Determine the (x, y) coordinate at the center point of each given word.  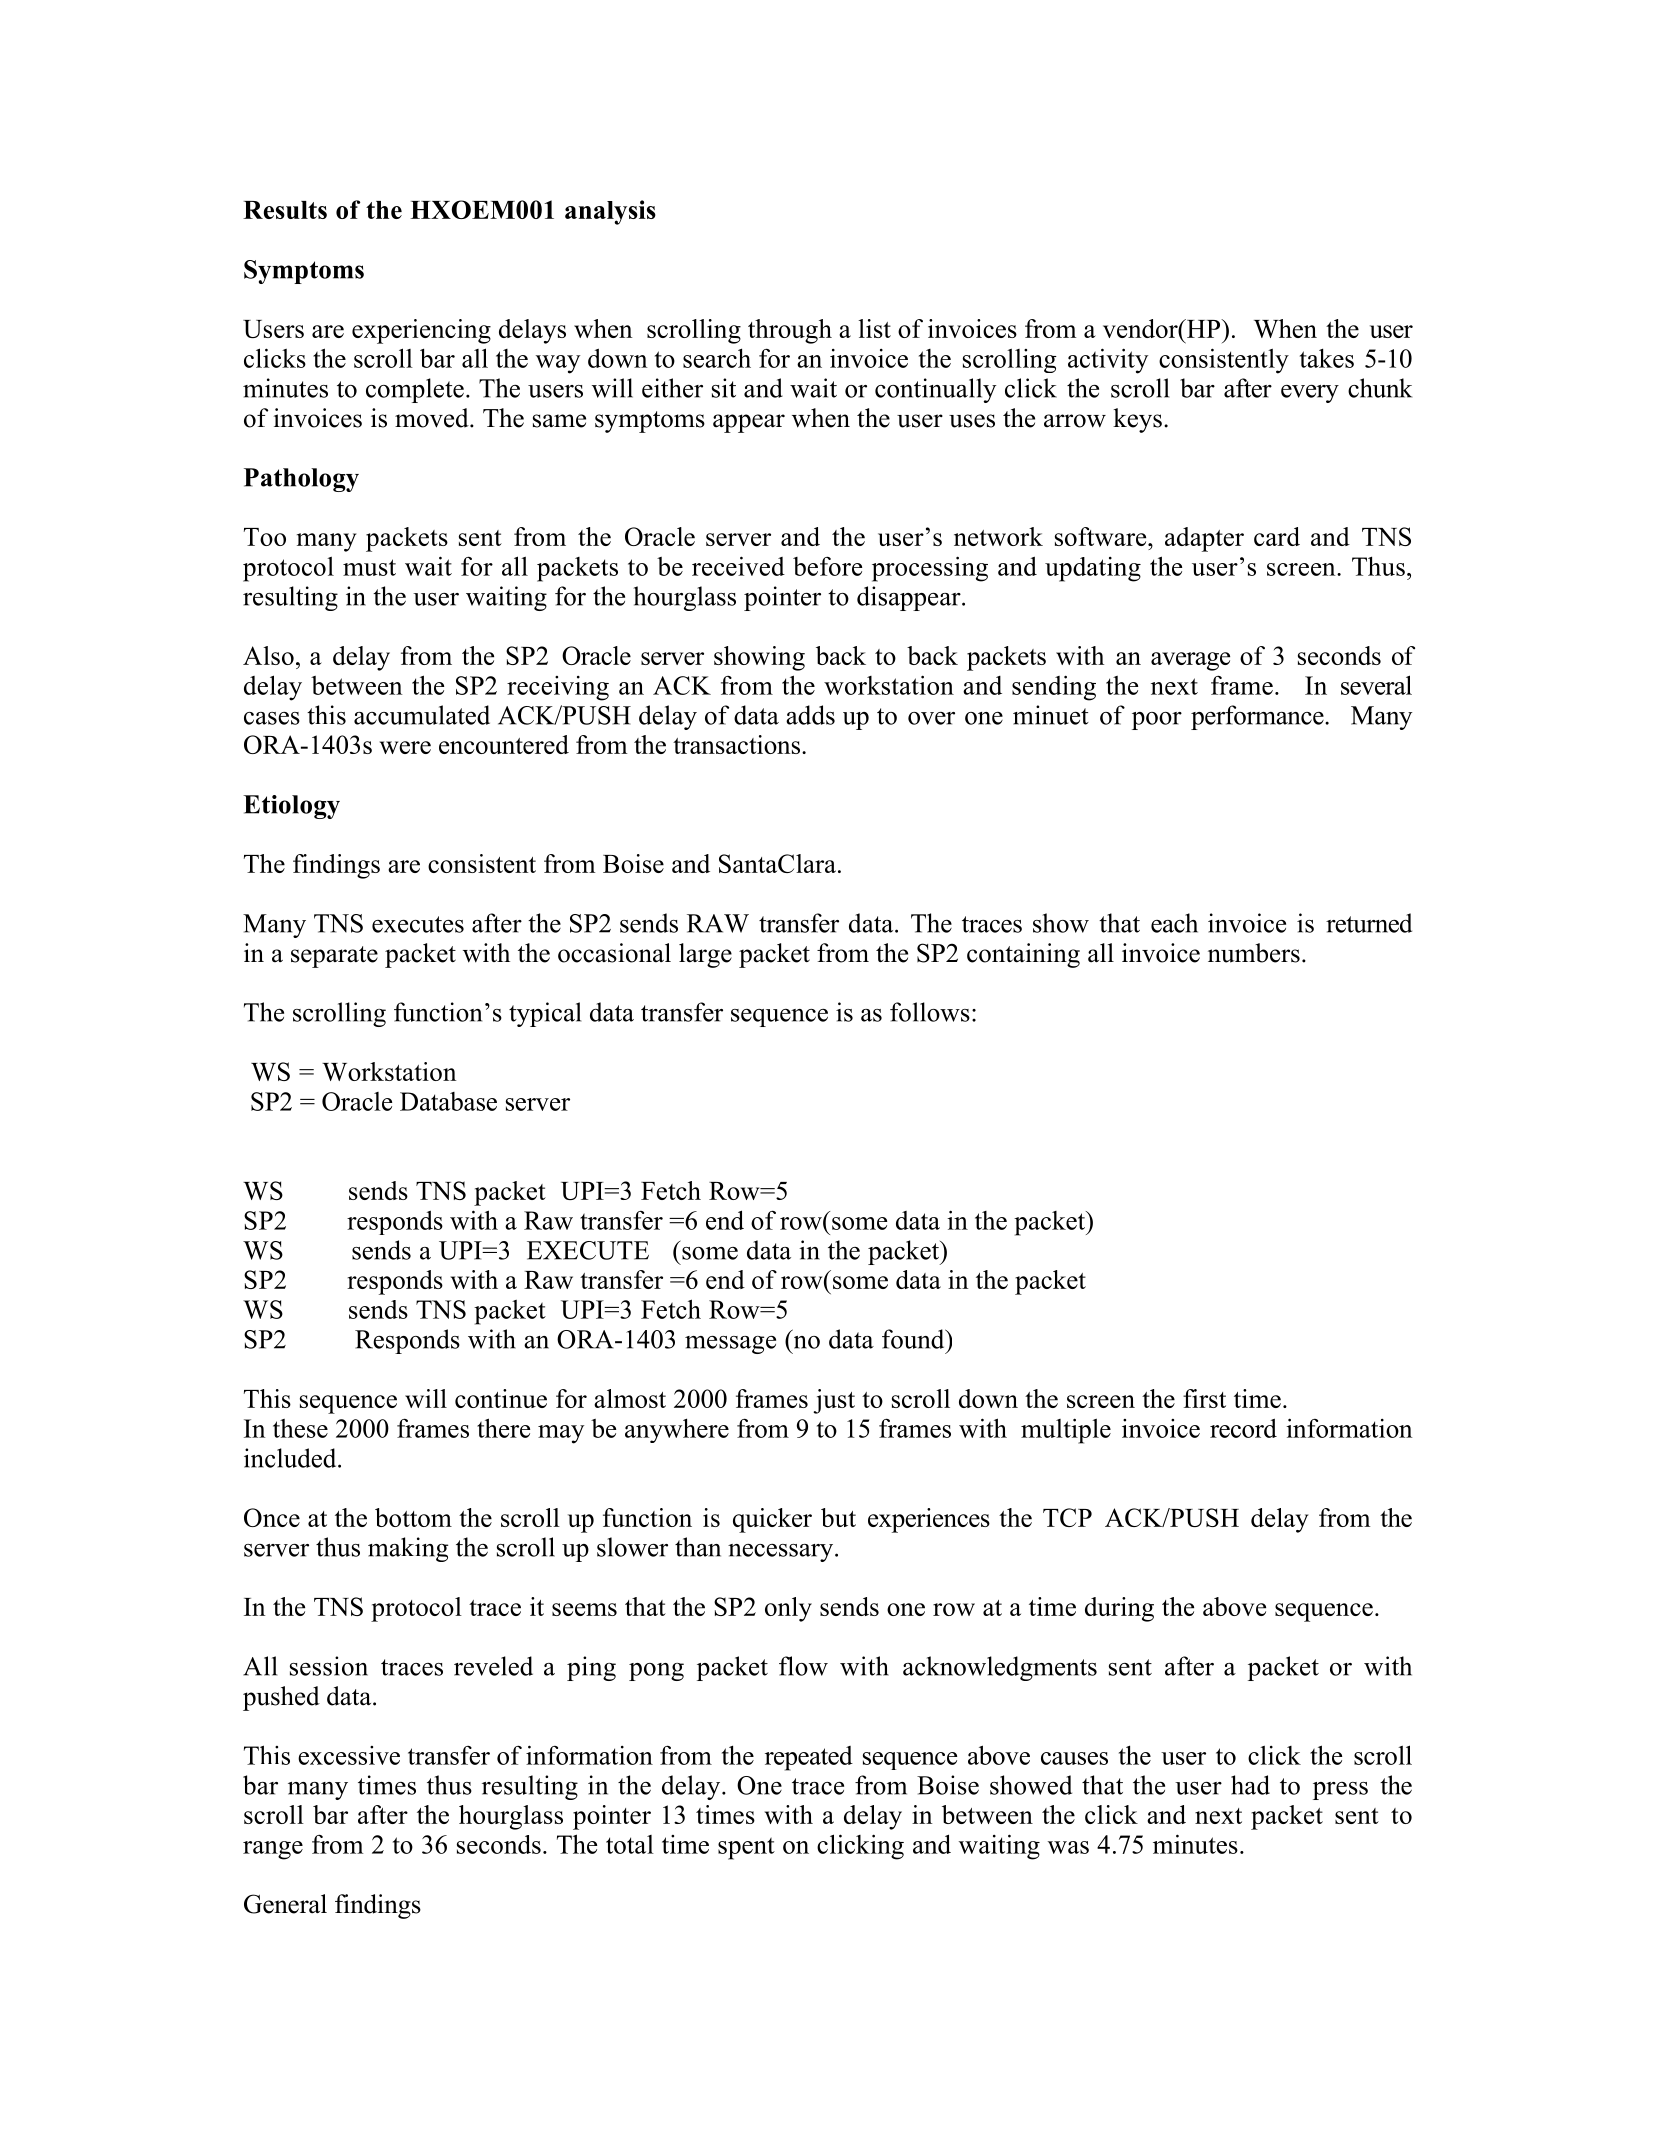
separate (334, 957)
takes (1327, 358)
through (790, 331)
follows (930, 1012)
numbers (1254, 953)
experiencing (421, 331)
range (273, 1850)
